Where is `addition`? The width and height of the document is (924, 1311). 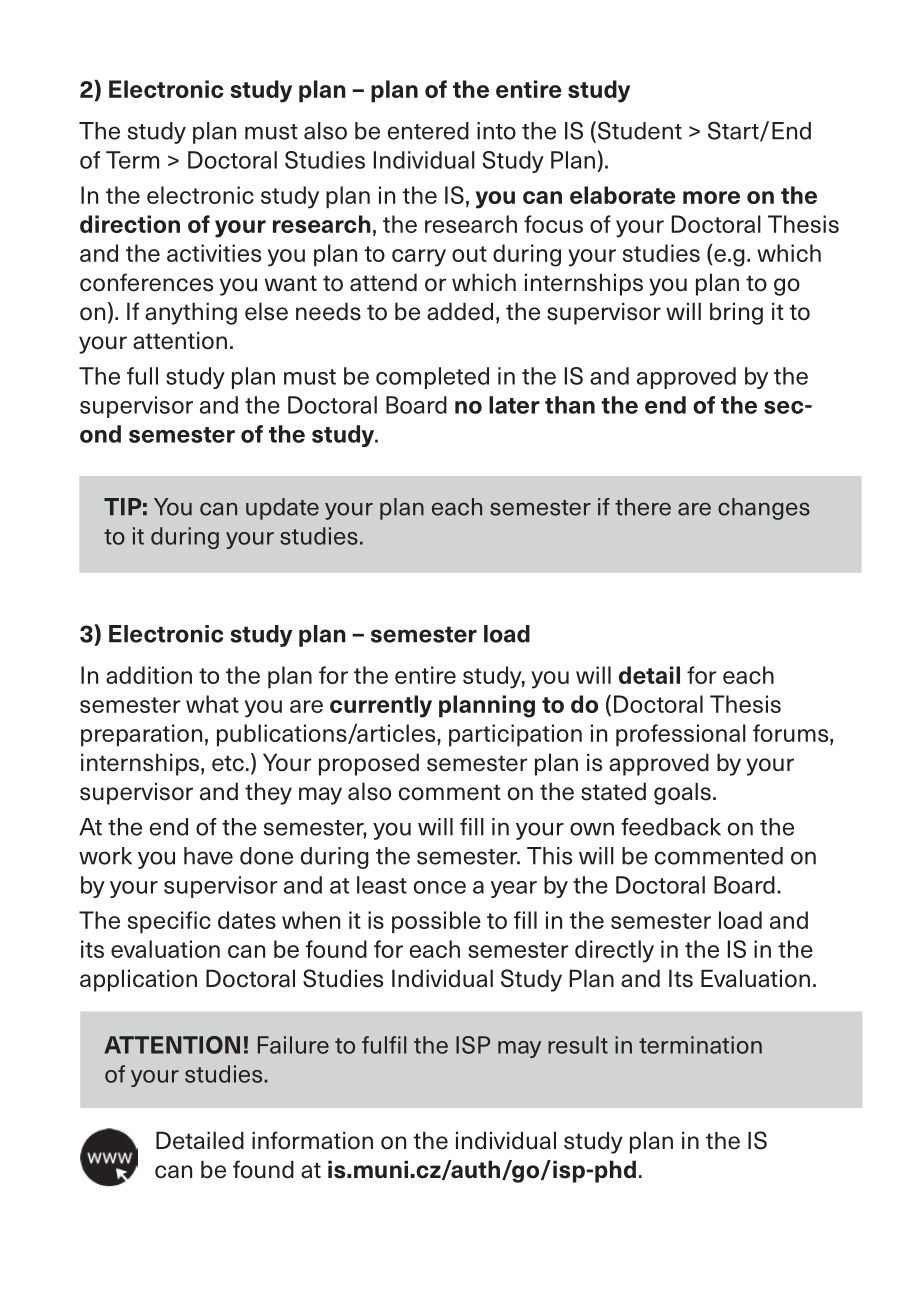 addition is located at coordinates (149, 675).
